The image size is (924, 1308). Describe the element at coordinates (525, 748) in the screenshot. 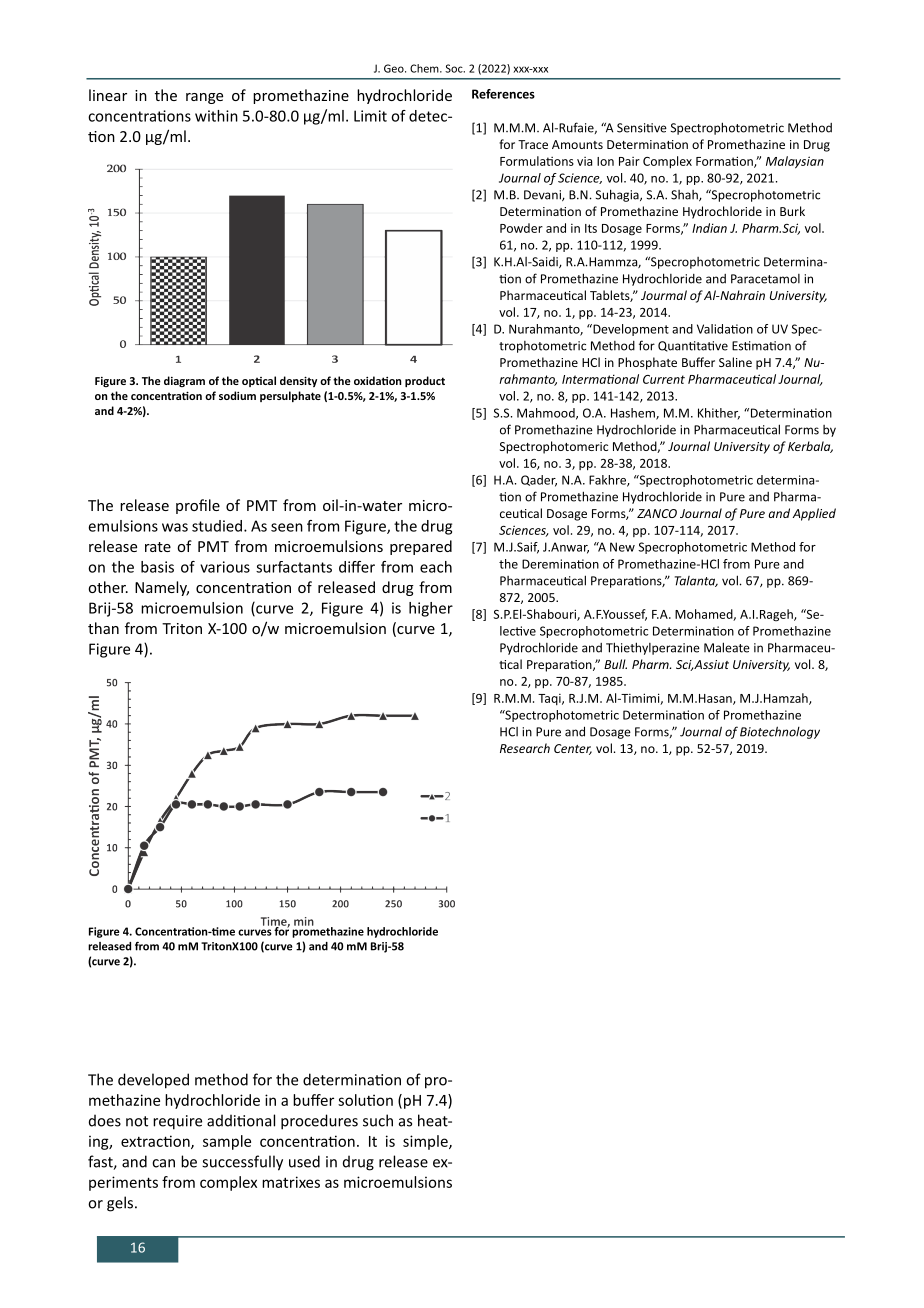

I see `Research` at that location.
